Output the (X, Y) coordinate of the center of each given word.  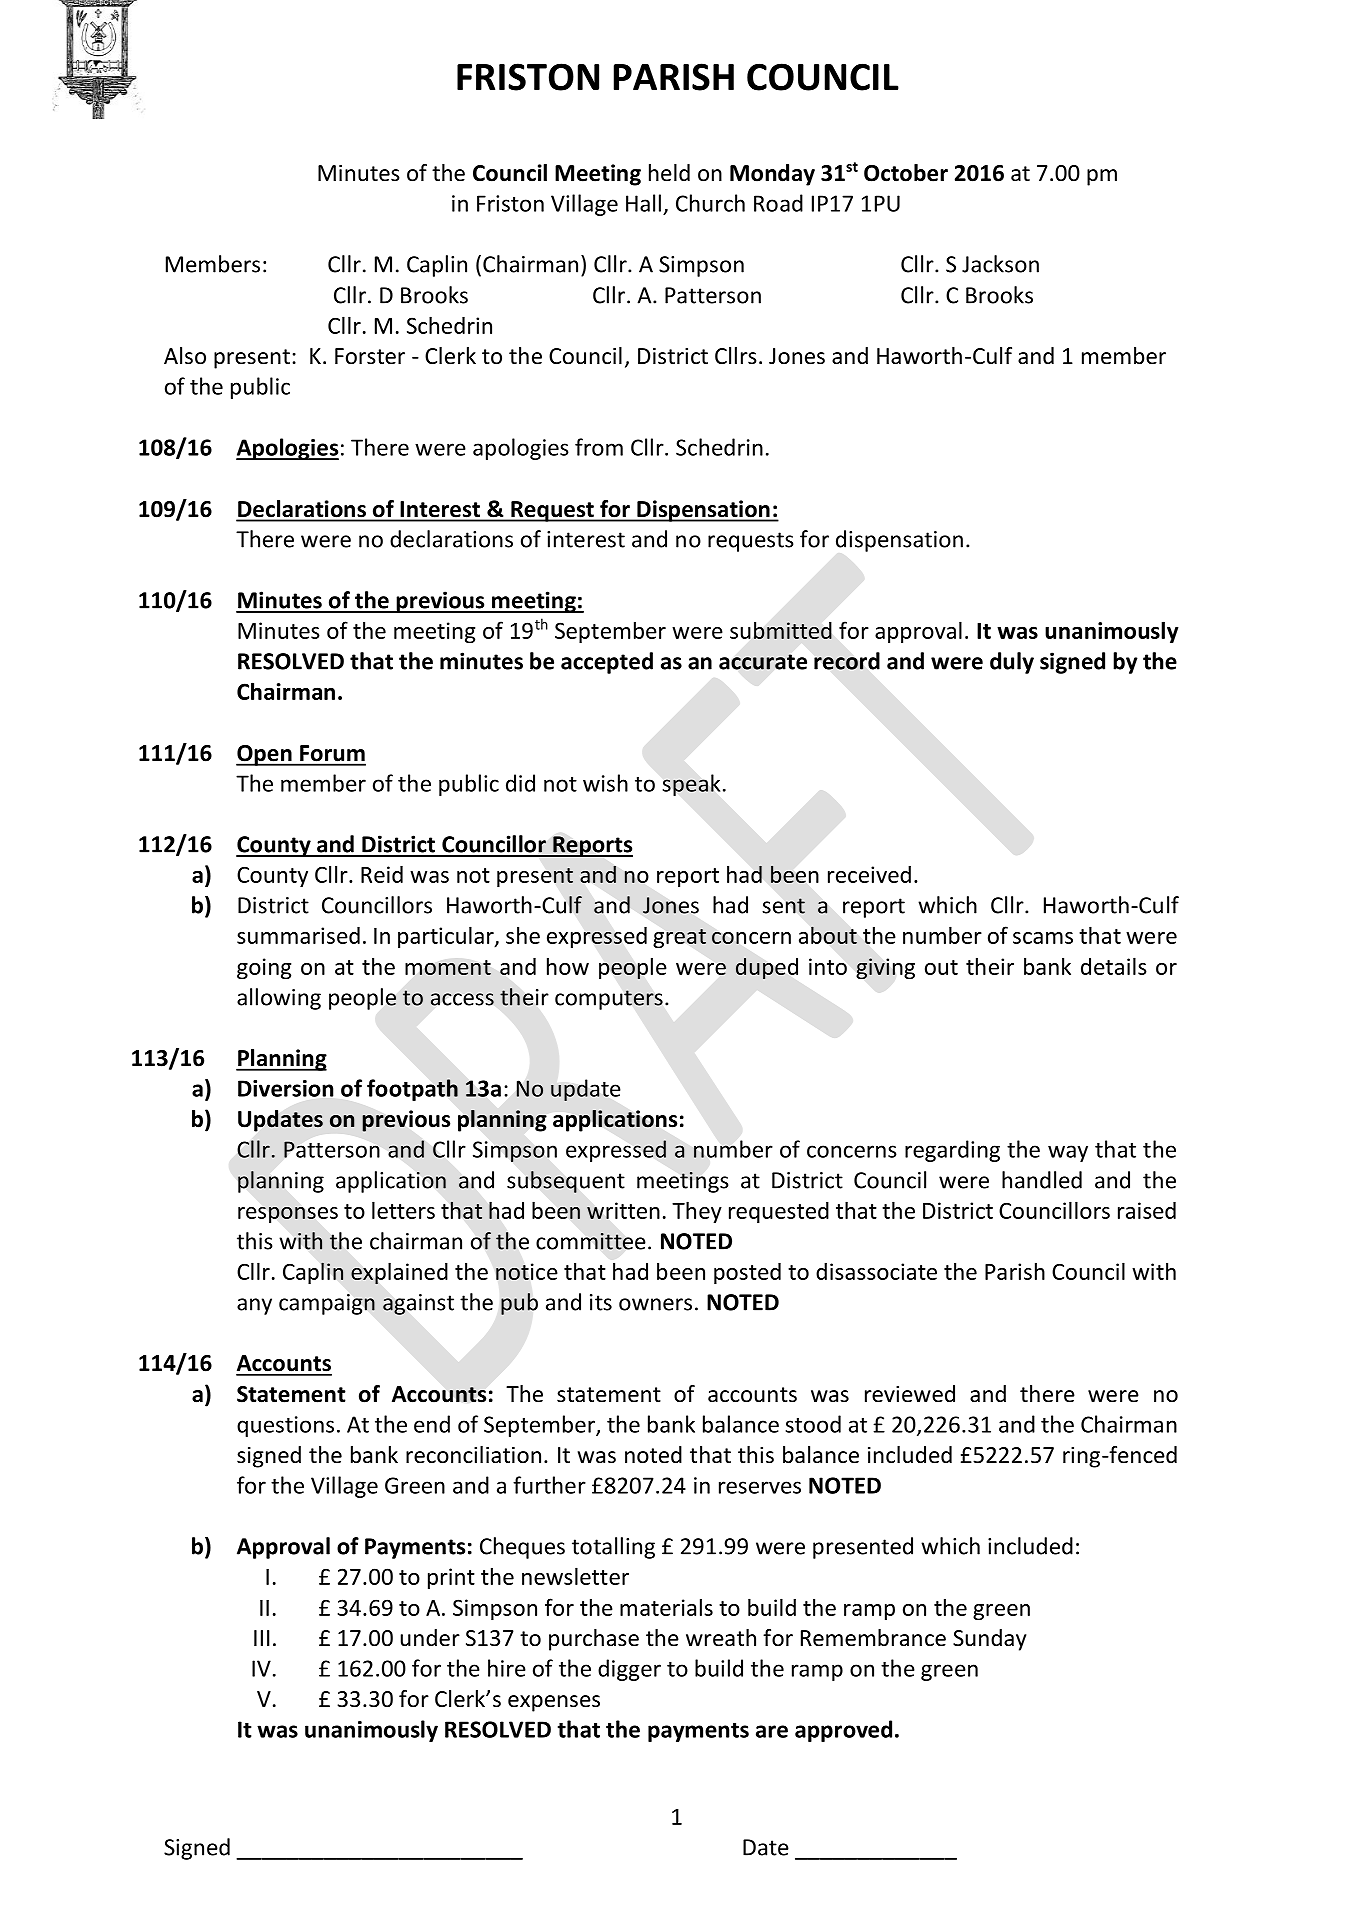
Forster (370, 356)
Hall (643, 203)
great (679, 938)
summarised (298, 935)
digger (629, 1670)
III (262, 1638)
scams (1043, 938)
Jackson (1000, 264)
